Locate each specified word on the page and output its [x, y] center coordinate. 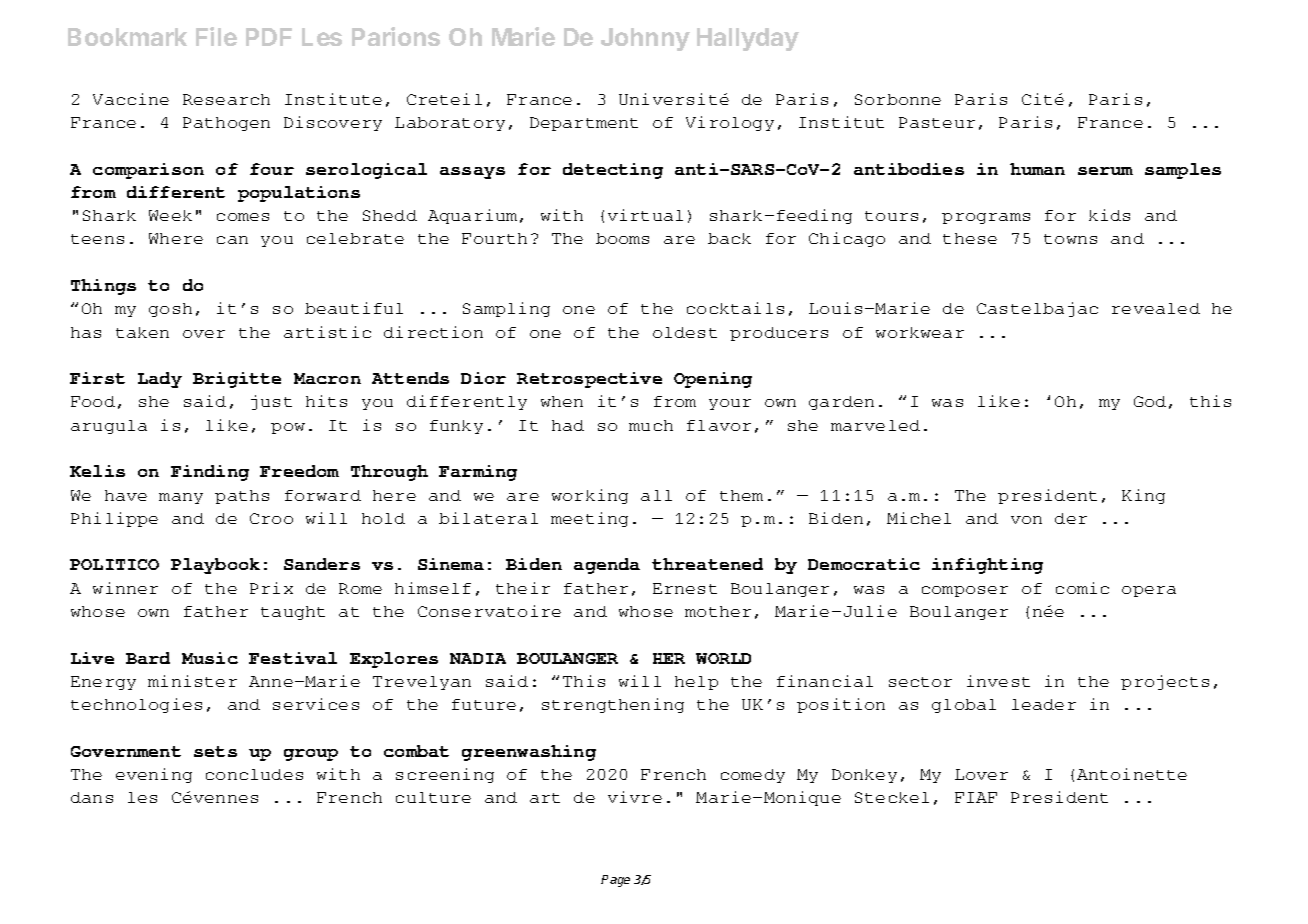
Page [615, 881]
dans [92, 797]
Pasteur [937, 122]
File [216, 36]
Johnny [645, 39]
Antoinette [1132, 774]
